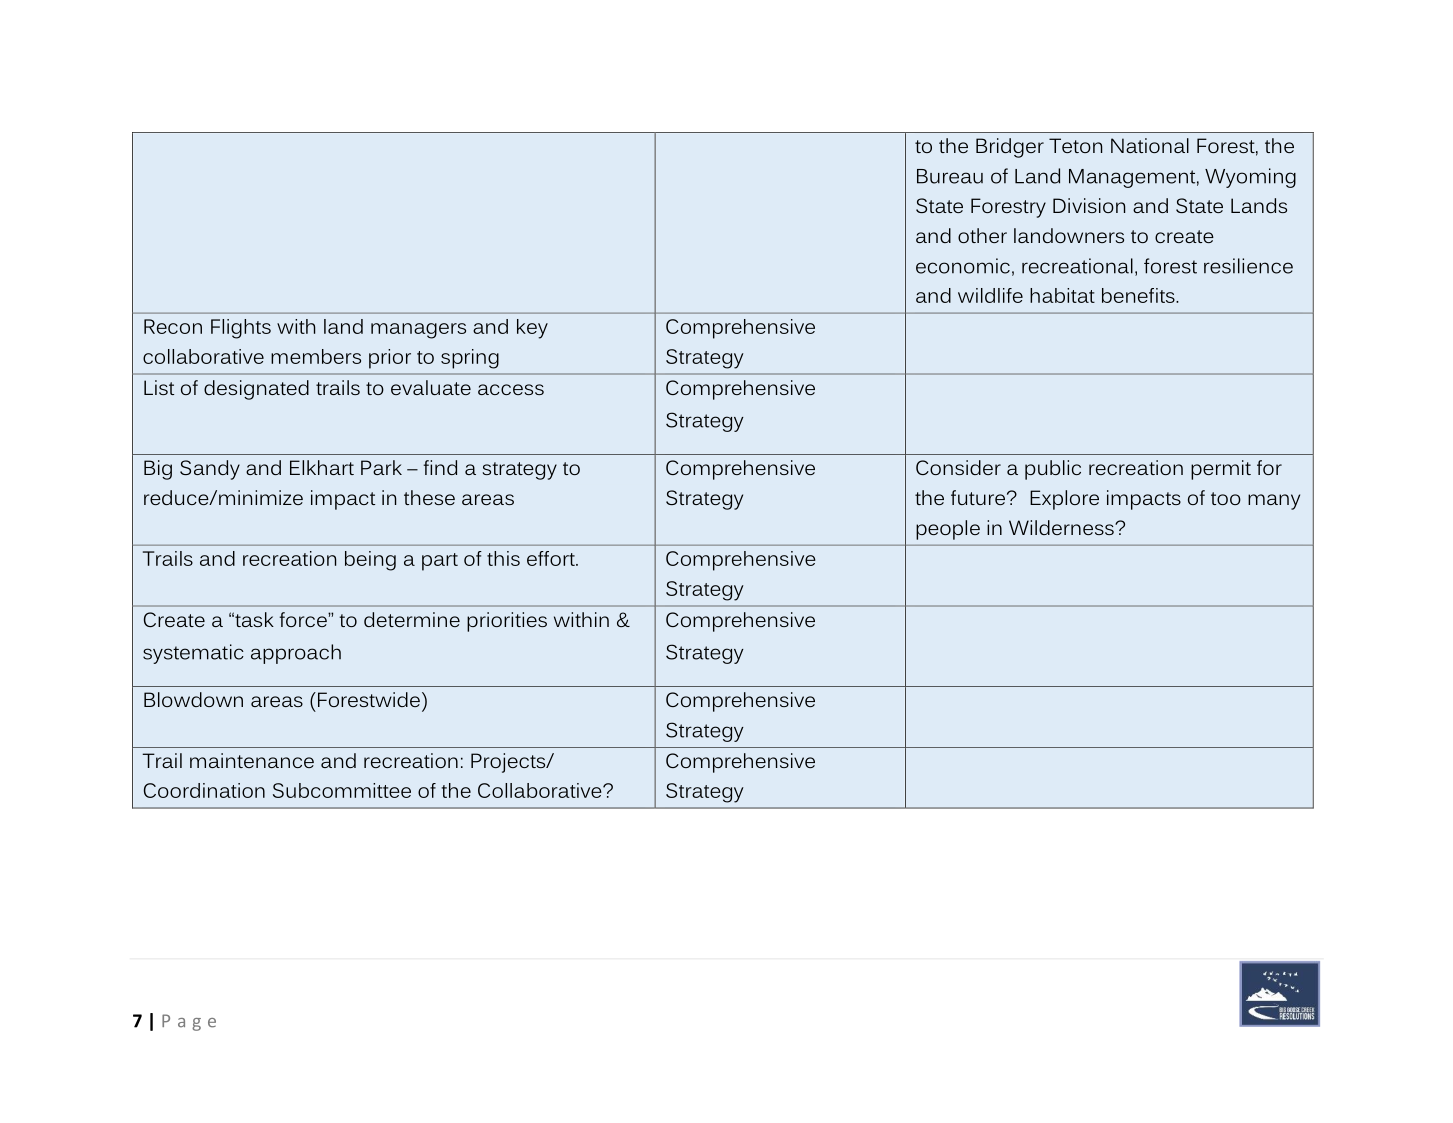 Image resolution: width=1453 pixels, height=1123 pixels. What do you see at coordinates (1150, 145) in the page?
I see `National` at bounding box center [1150, 145].
